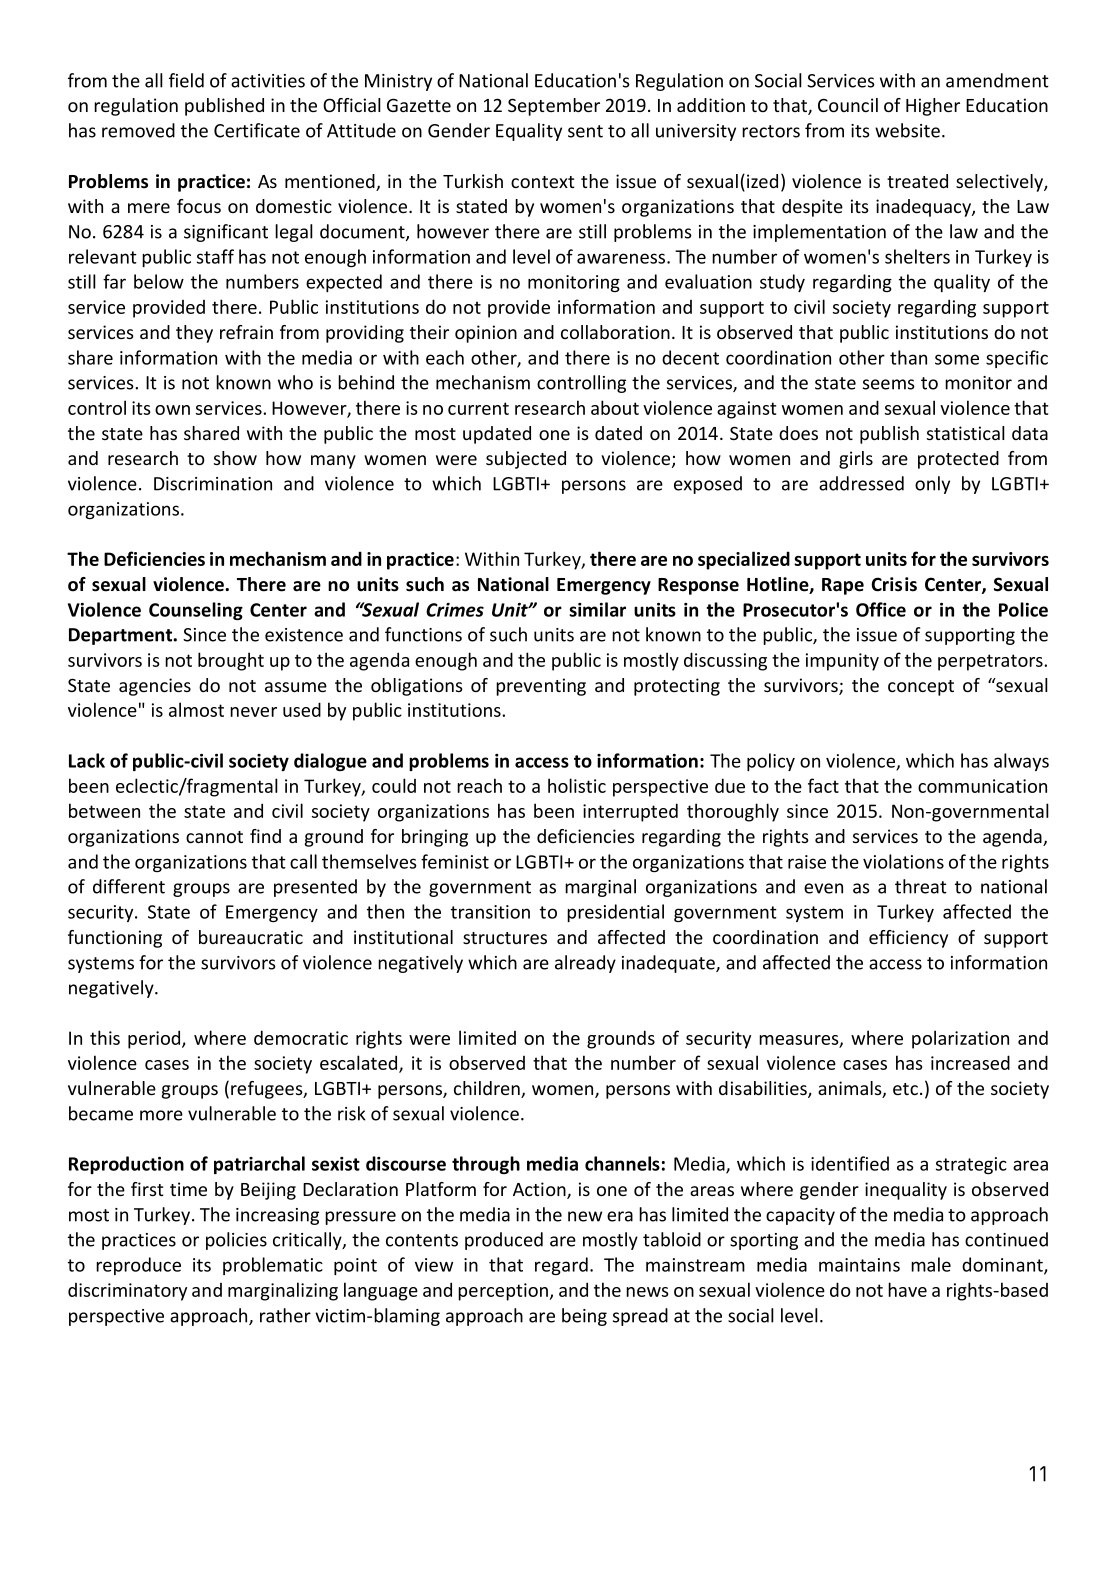  I want to click on already, so click(585, 964).
